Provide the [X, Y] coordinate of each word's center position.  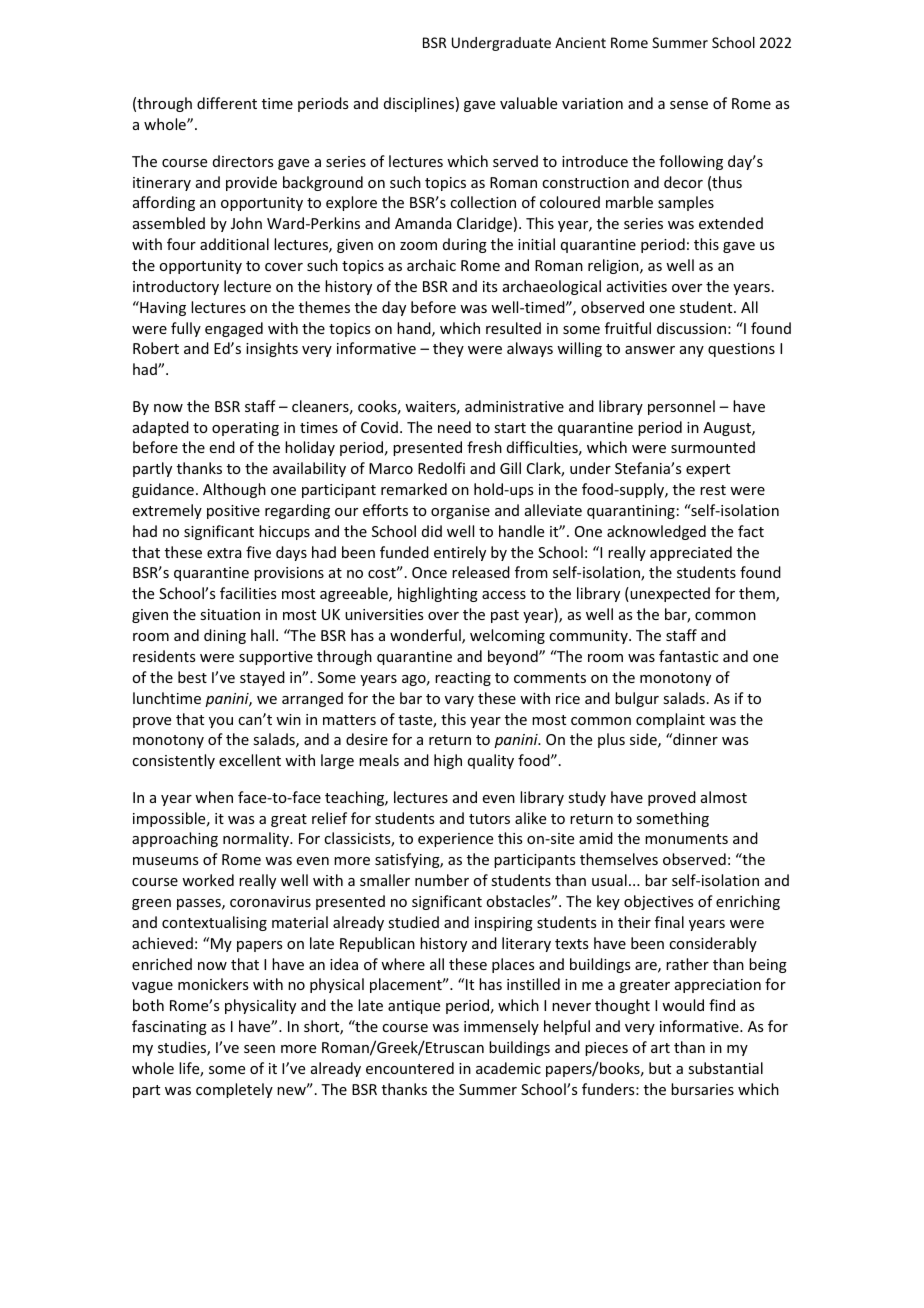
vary [459, 701]
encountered [410, 1068]
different [227, 103]
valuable [528, 103]
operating [245, 429]
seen [259, 1049]
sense [689, 105]
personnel [681, 407]
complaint [670, 720]
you [221, 722]
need [454, 427]
